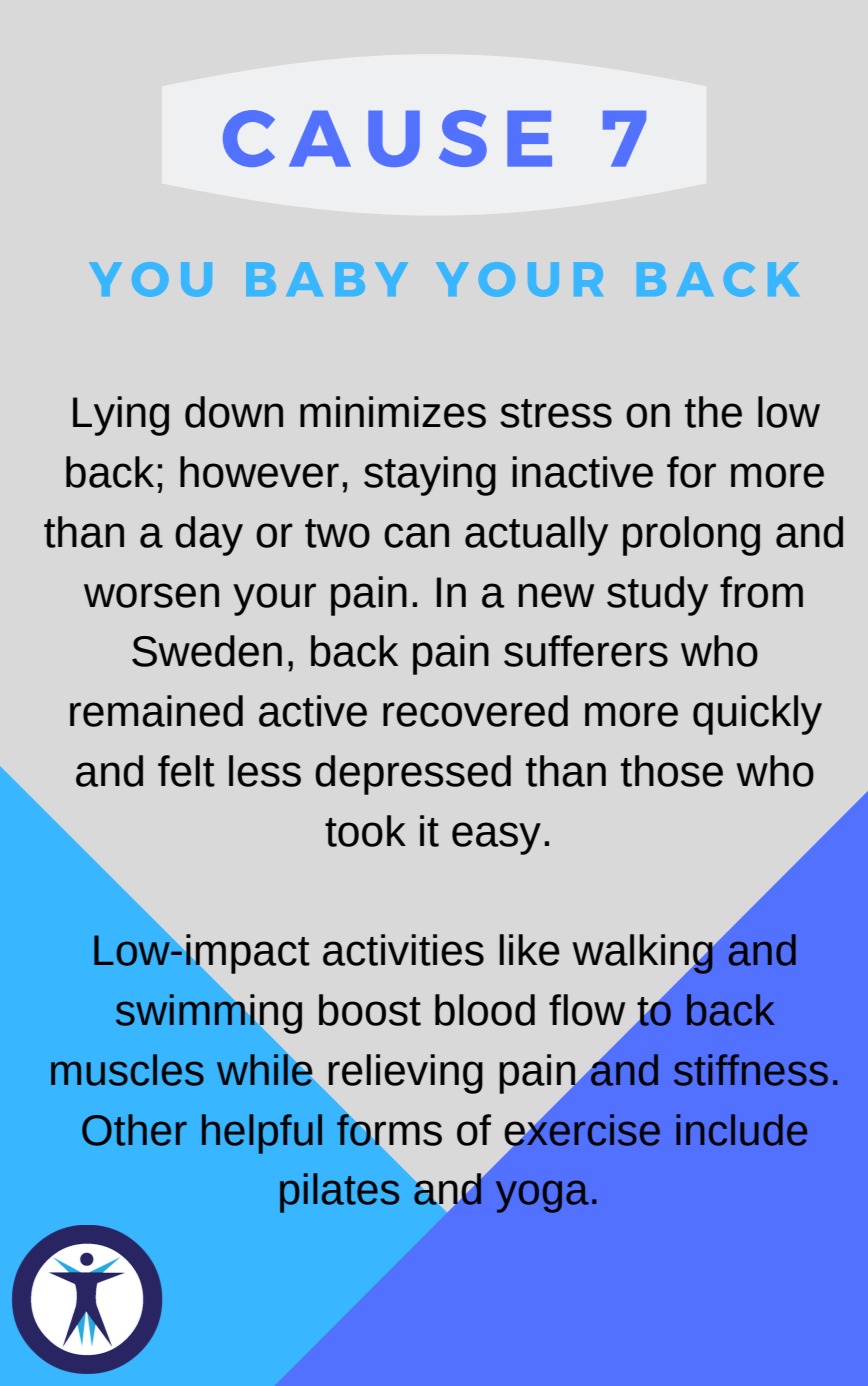  Describe the element at coordinates (127, 1070) in the image. I see `muscles` at that location.
